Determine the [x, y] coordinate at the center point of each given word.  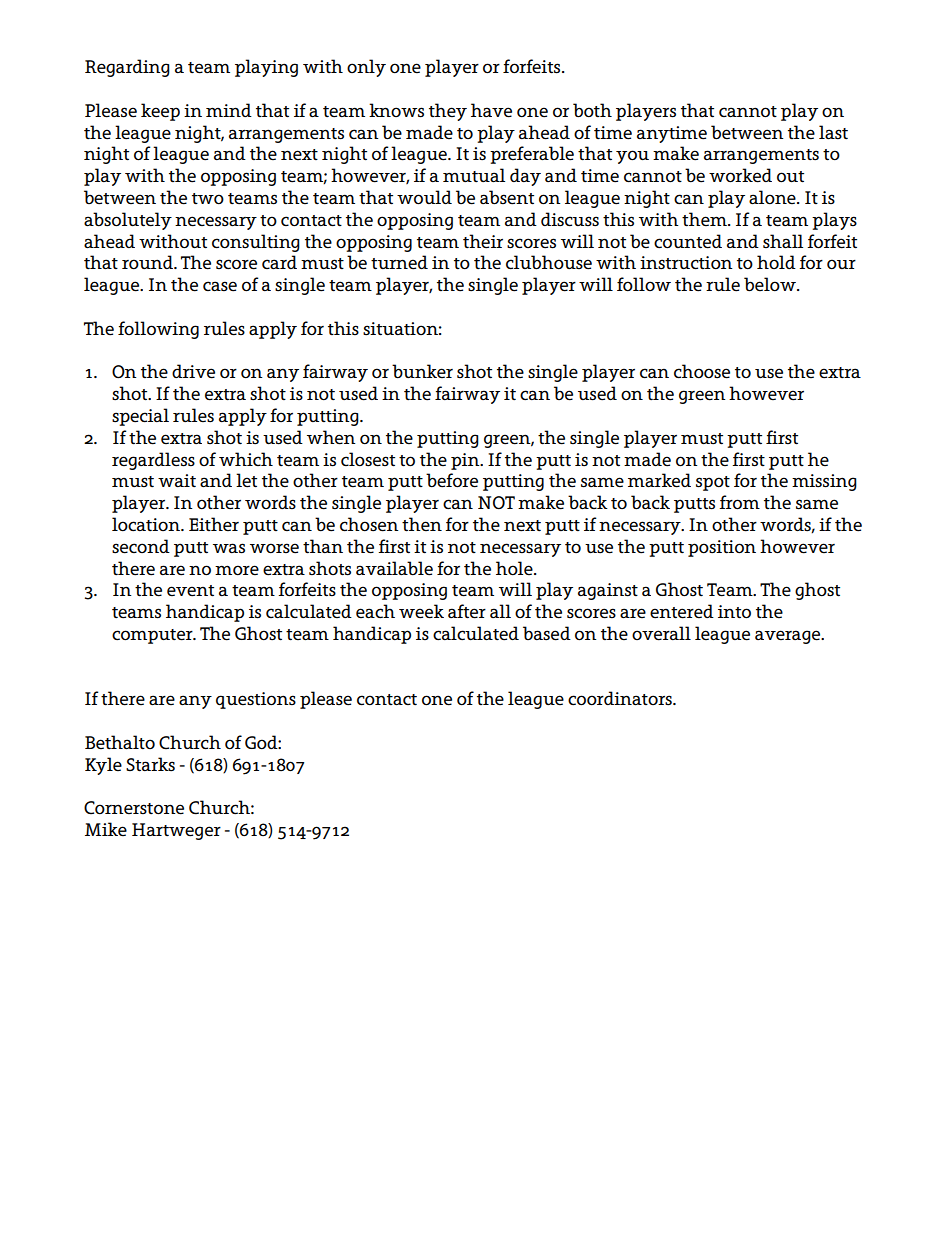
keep [160, 112]
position [722, 548]
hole [515, 568]
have [491, 110]
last [833, 132]
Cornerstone [134, 808]
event [190, 591]
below [771, 284]
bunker [422, 371]
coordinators [621, 698]
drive [193, 371]
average [789, 637]
